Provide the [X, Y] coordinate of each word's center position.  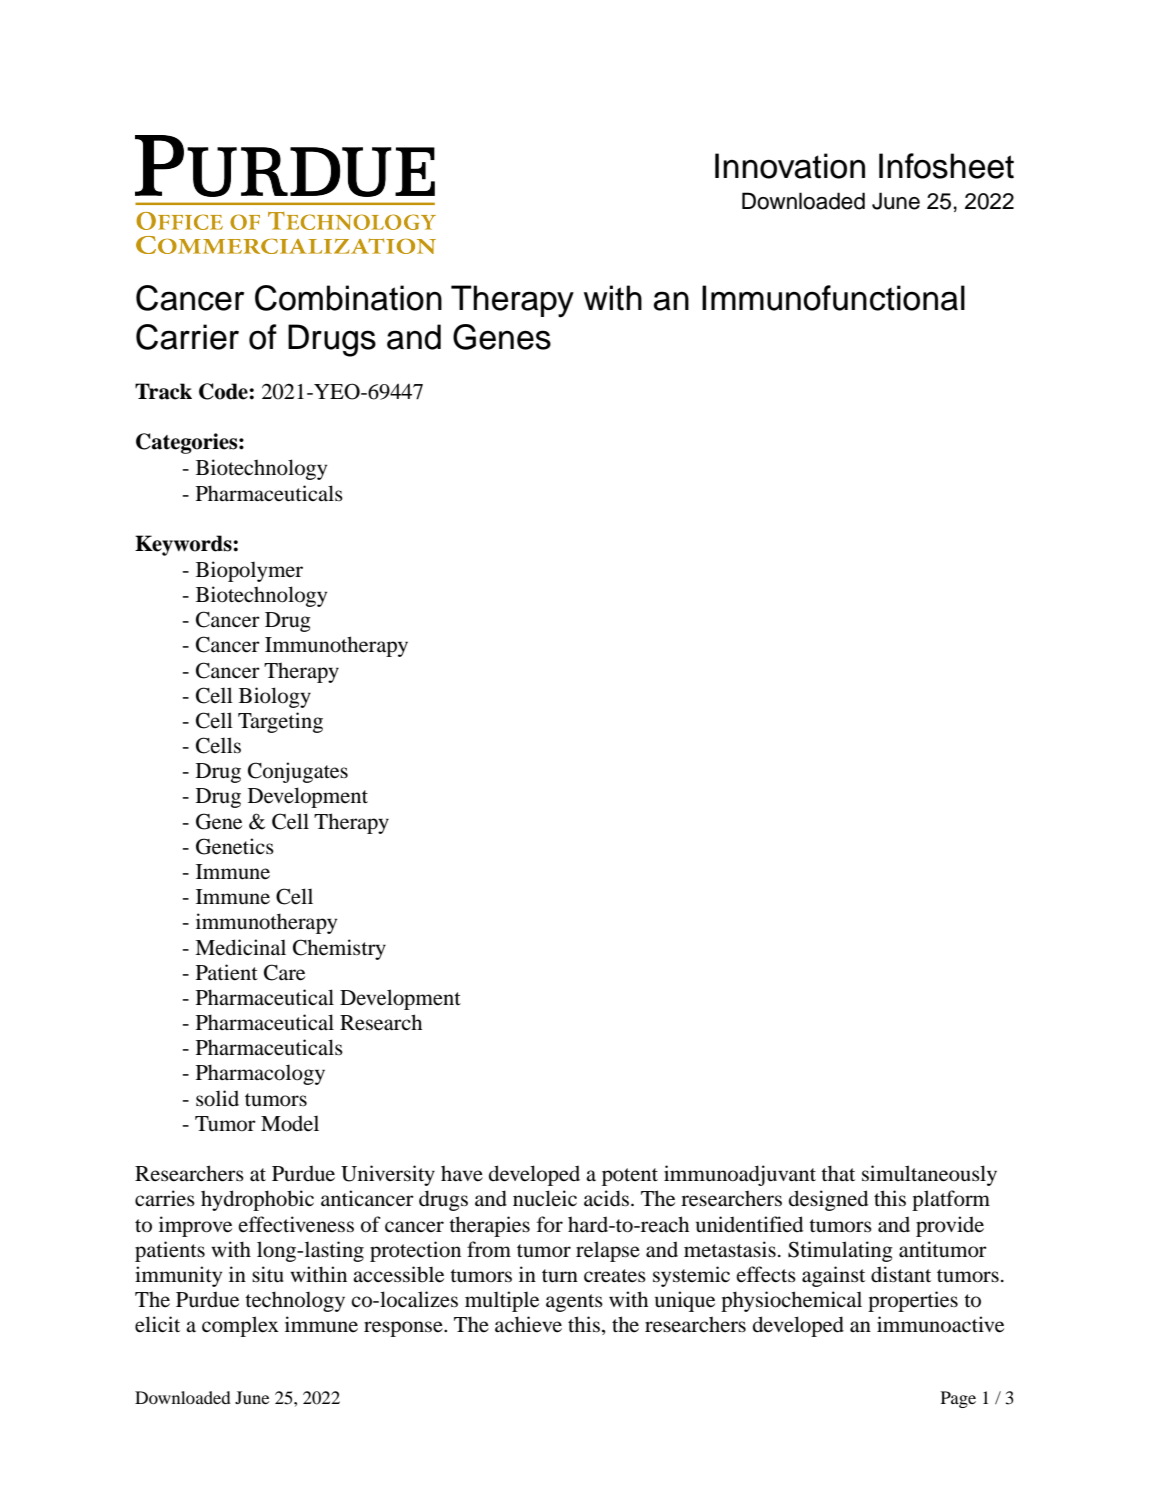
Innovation [790, 166]
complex [240, 1326]
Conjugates [298, 772]
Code [224, 391]
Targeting [280, 722]
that [838, 1173]
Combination [348, 298]
